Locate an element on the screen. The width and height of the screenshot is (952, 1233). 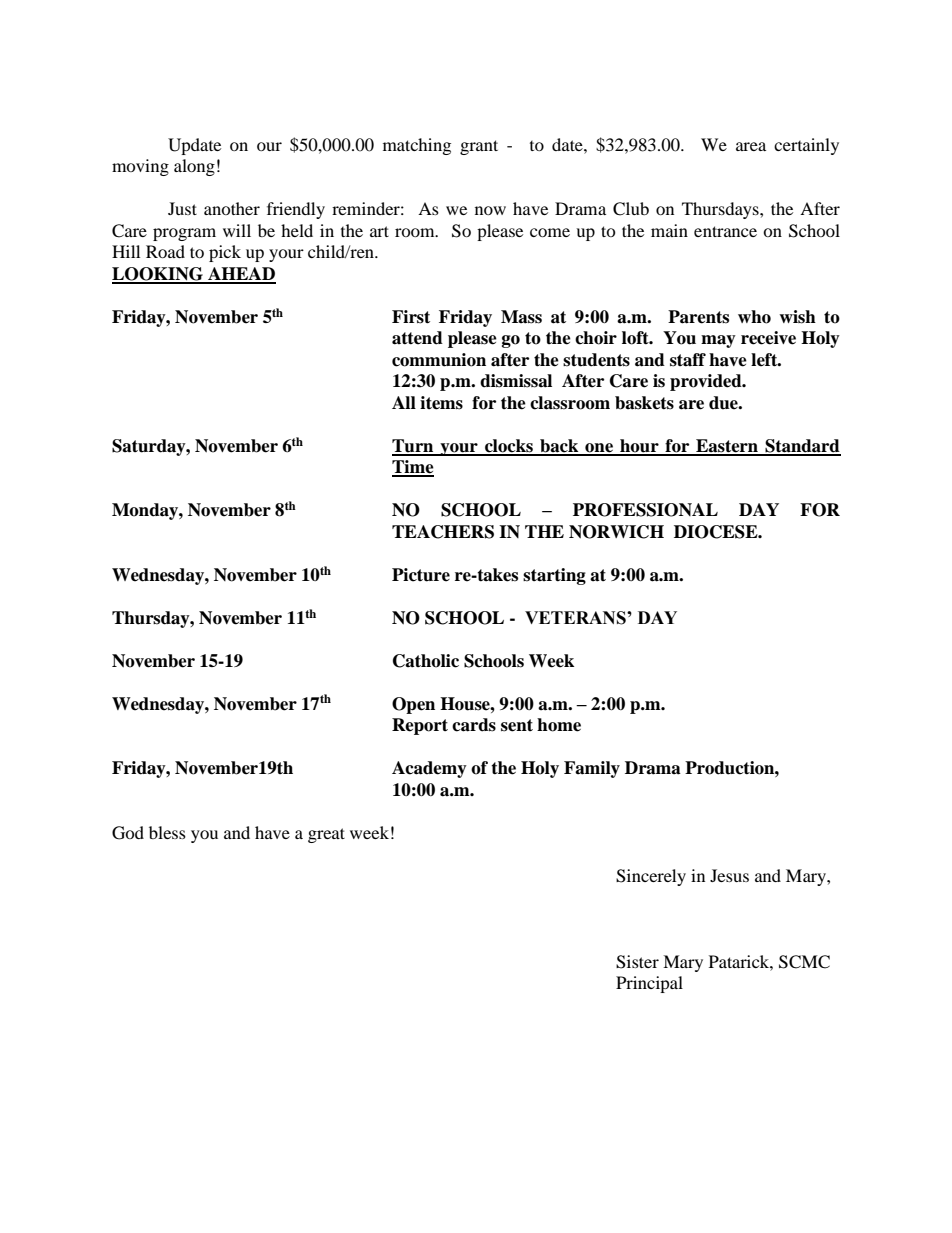
communion is located at coordinates (439, 360).
